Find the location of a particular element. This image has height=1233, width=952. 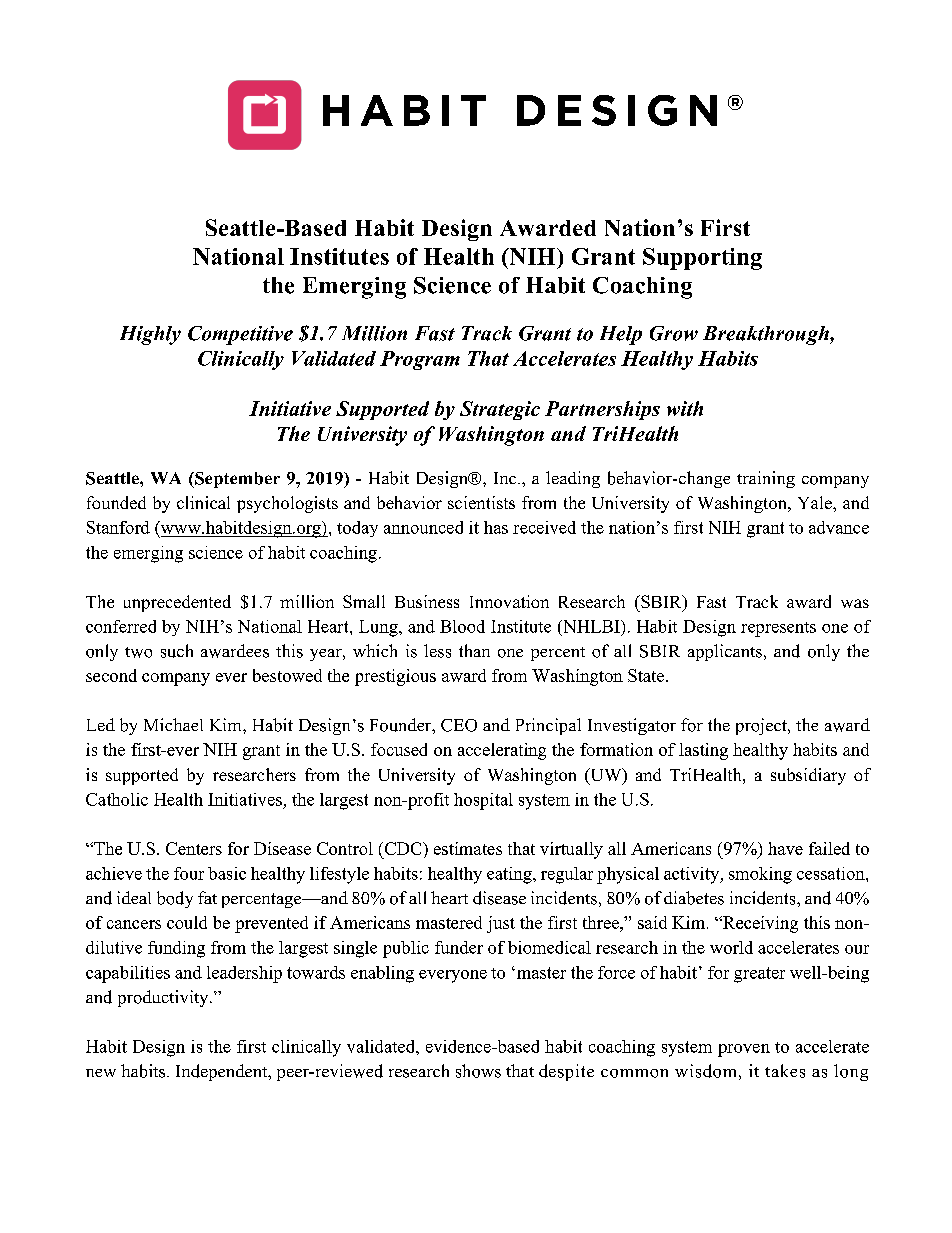

Supporting is located at coordinates (702, 259).
